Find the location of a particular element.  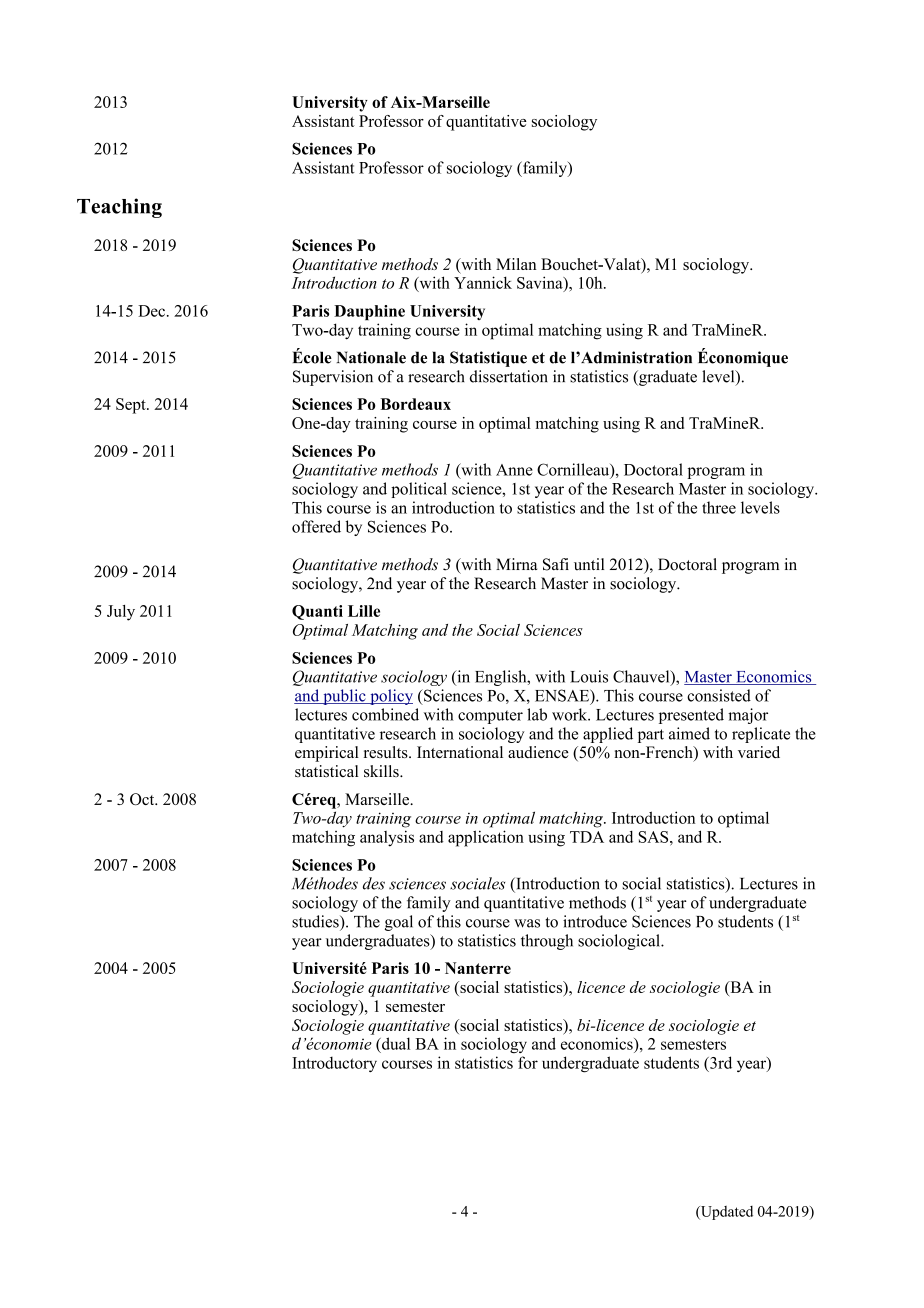

consisted is located at coordinates (719, 695).
